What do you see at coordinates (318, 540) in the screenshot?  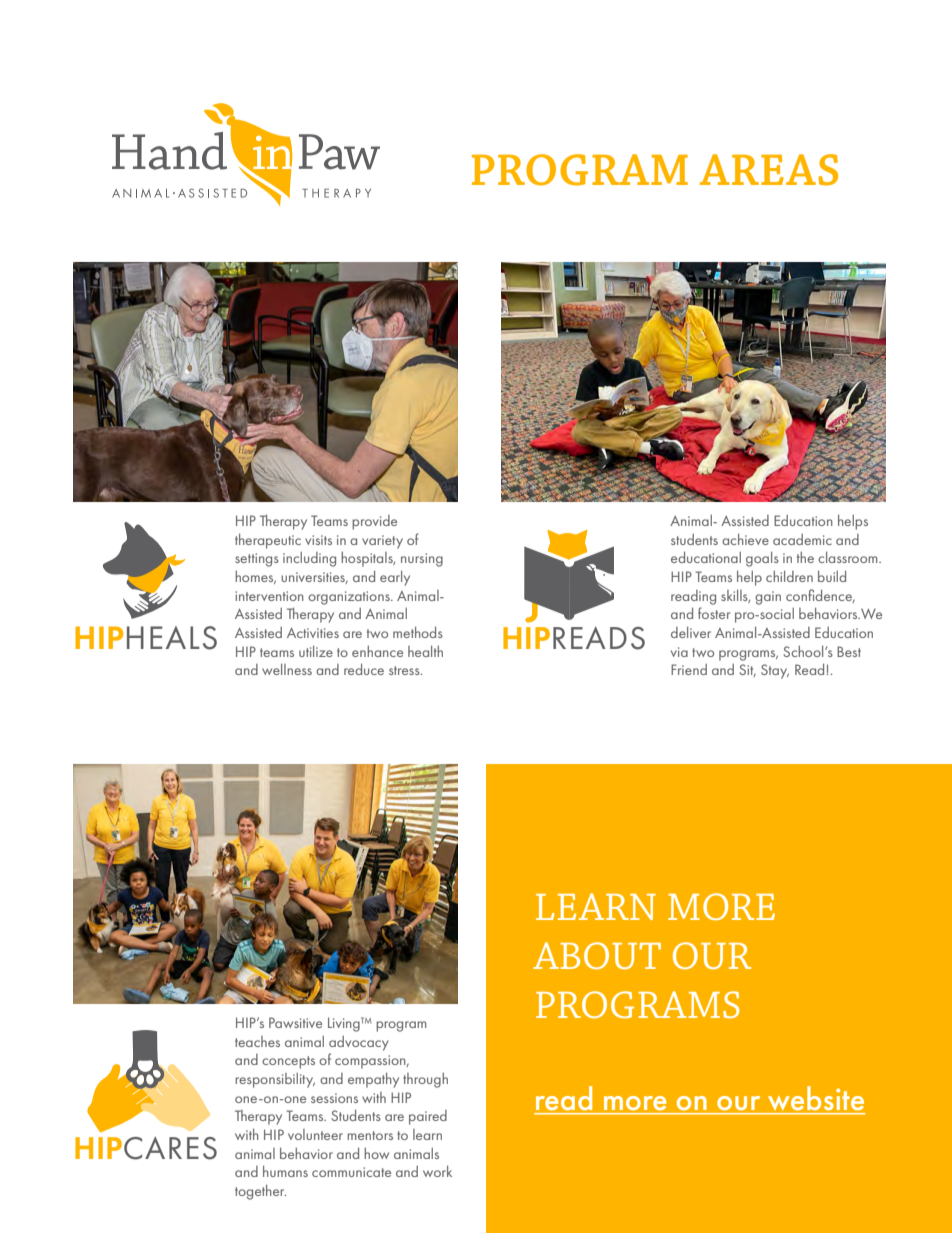 I see `visits` at bounding box center [318, 540].
